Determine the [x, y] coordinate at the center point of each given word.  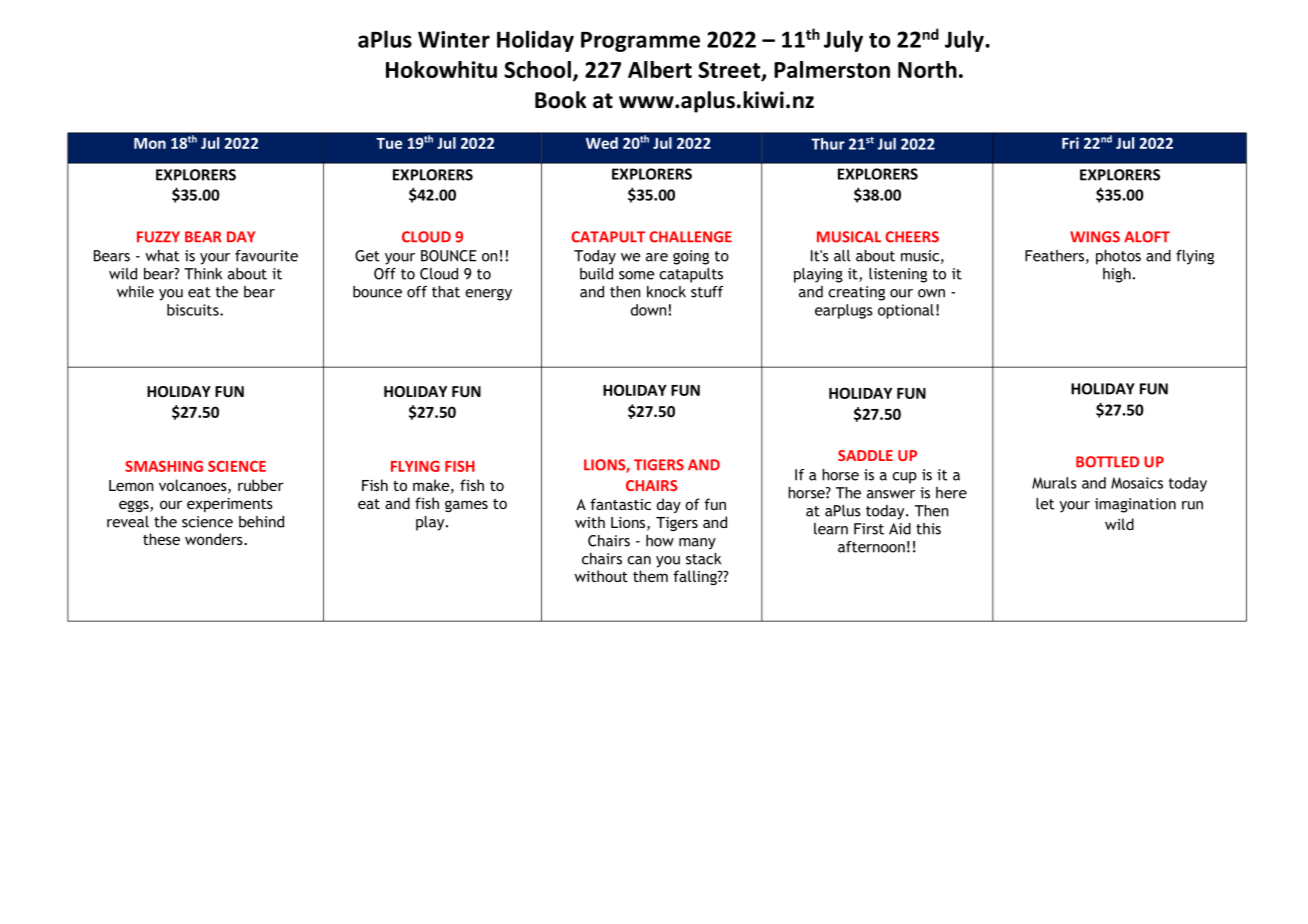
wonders [215, 539]
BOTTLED [1107, 462]
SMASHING [164, 466]
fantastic [620, 504]
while [135, 292]
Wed [602, 143]
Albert [660, 69]
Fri [1070, 143]
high [1117, 275]
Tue [389, 143]
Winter [454, 39]
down [650, 310]
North [927, 69]
